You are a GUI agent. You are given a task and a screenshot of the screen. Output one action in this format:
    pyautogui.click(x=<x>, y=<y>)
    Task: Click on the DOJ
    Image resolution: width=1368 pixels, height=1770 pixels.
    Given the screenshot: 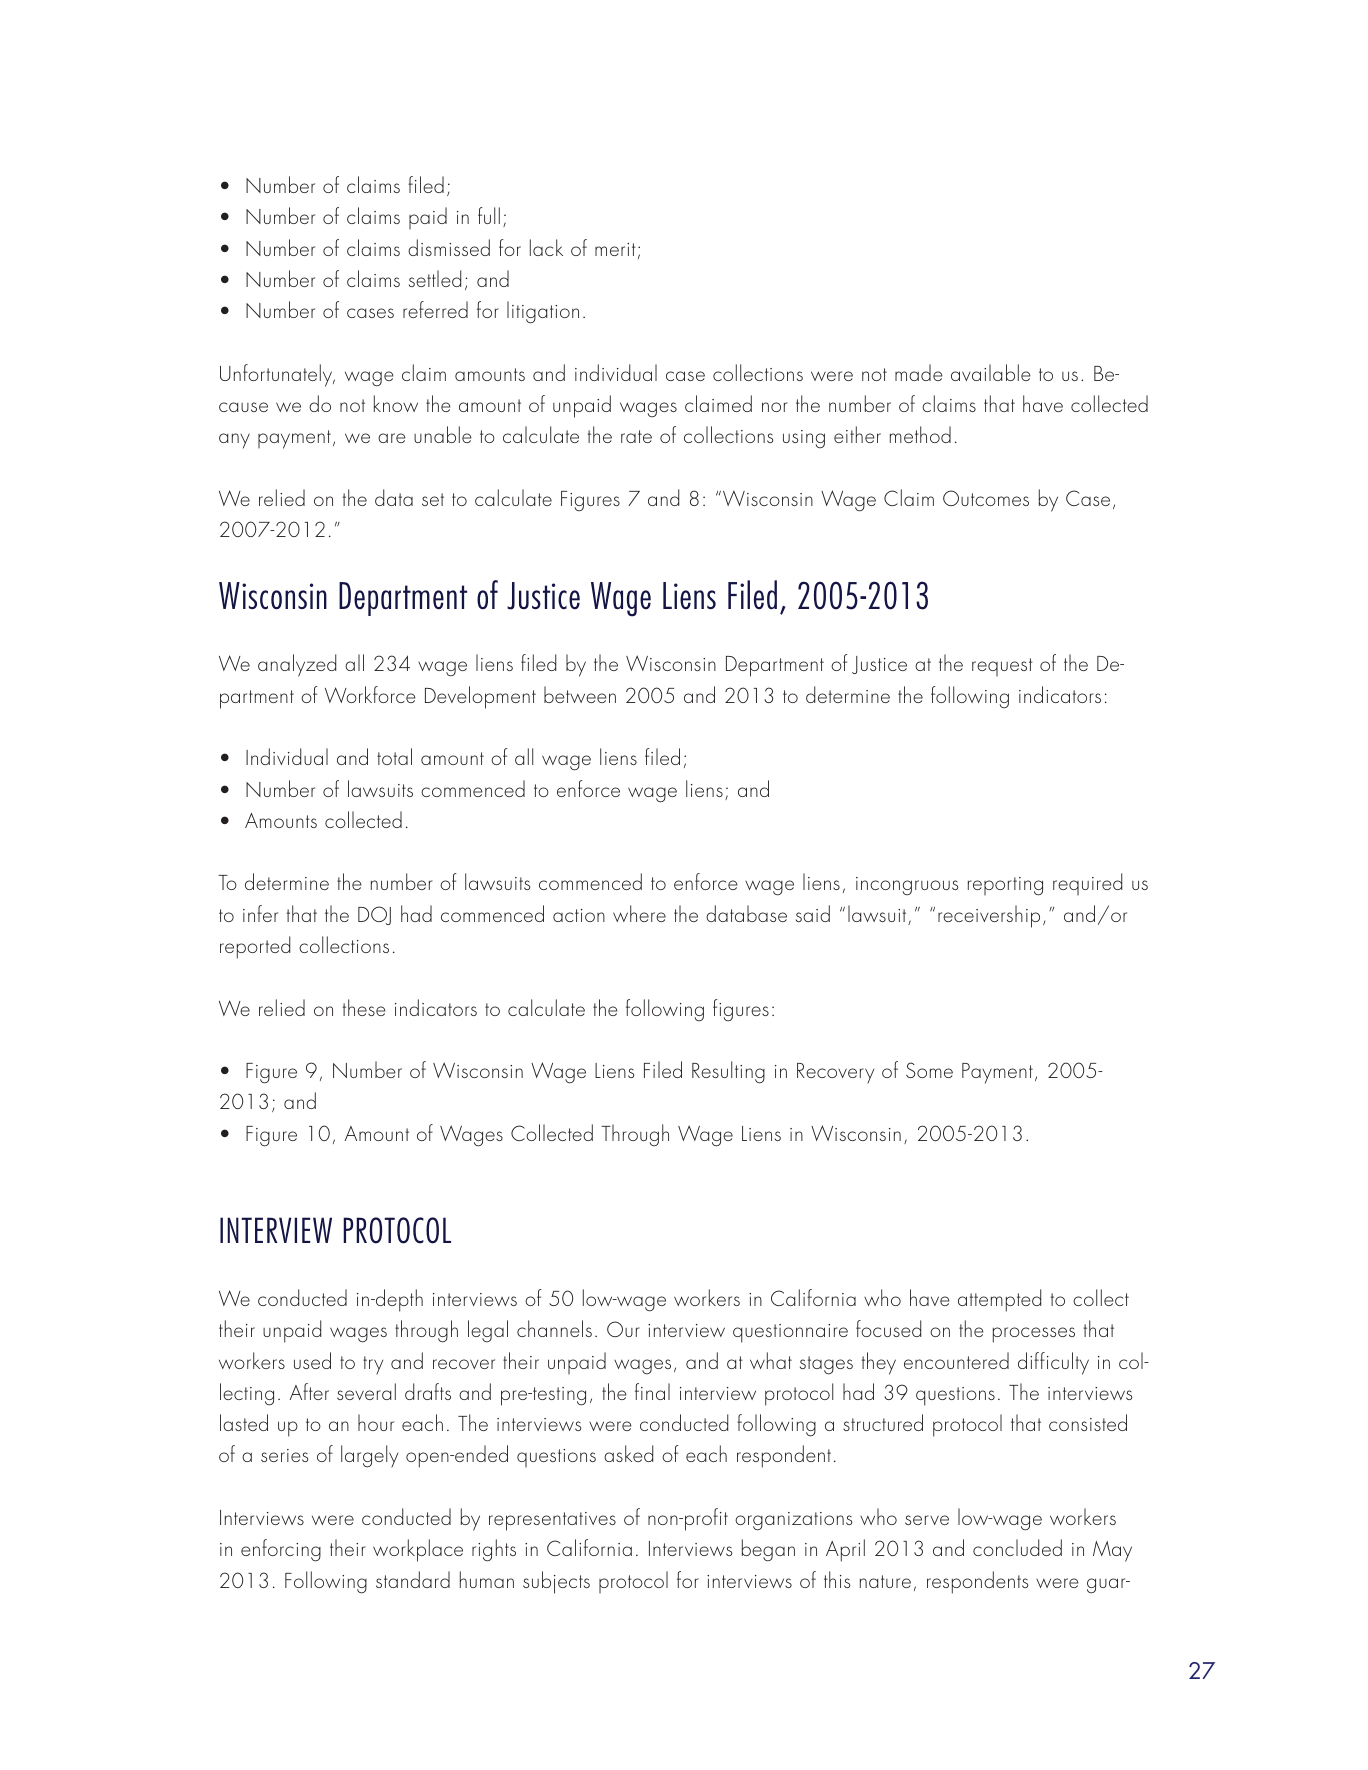 What is the action you would take?
    pyautogui.click(x=374, y=915)
